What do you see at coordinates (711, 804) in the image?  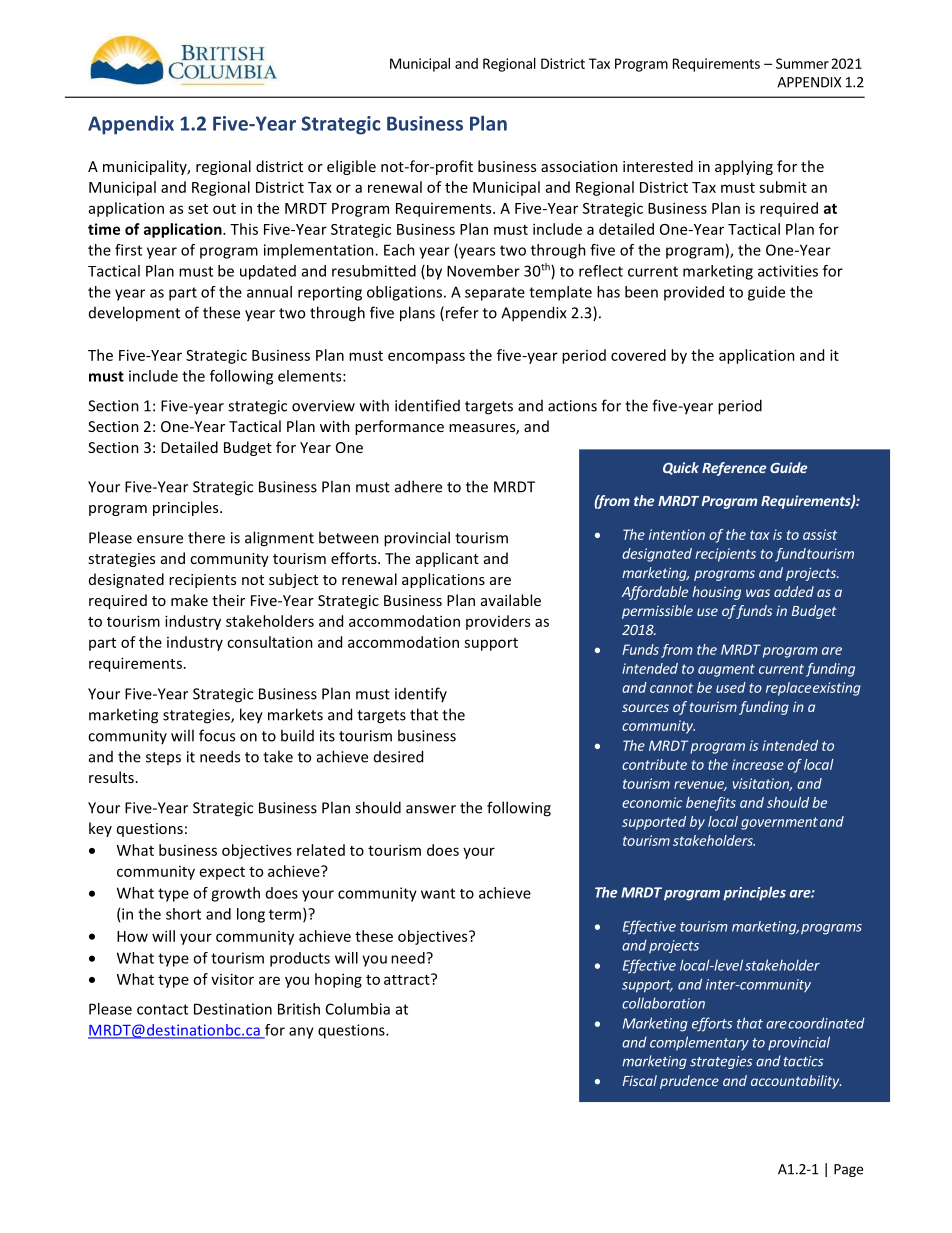 I see `benefits` at bounding box center [711, 804].
